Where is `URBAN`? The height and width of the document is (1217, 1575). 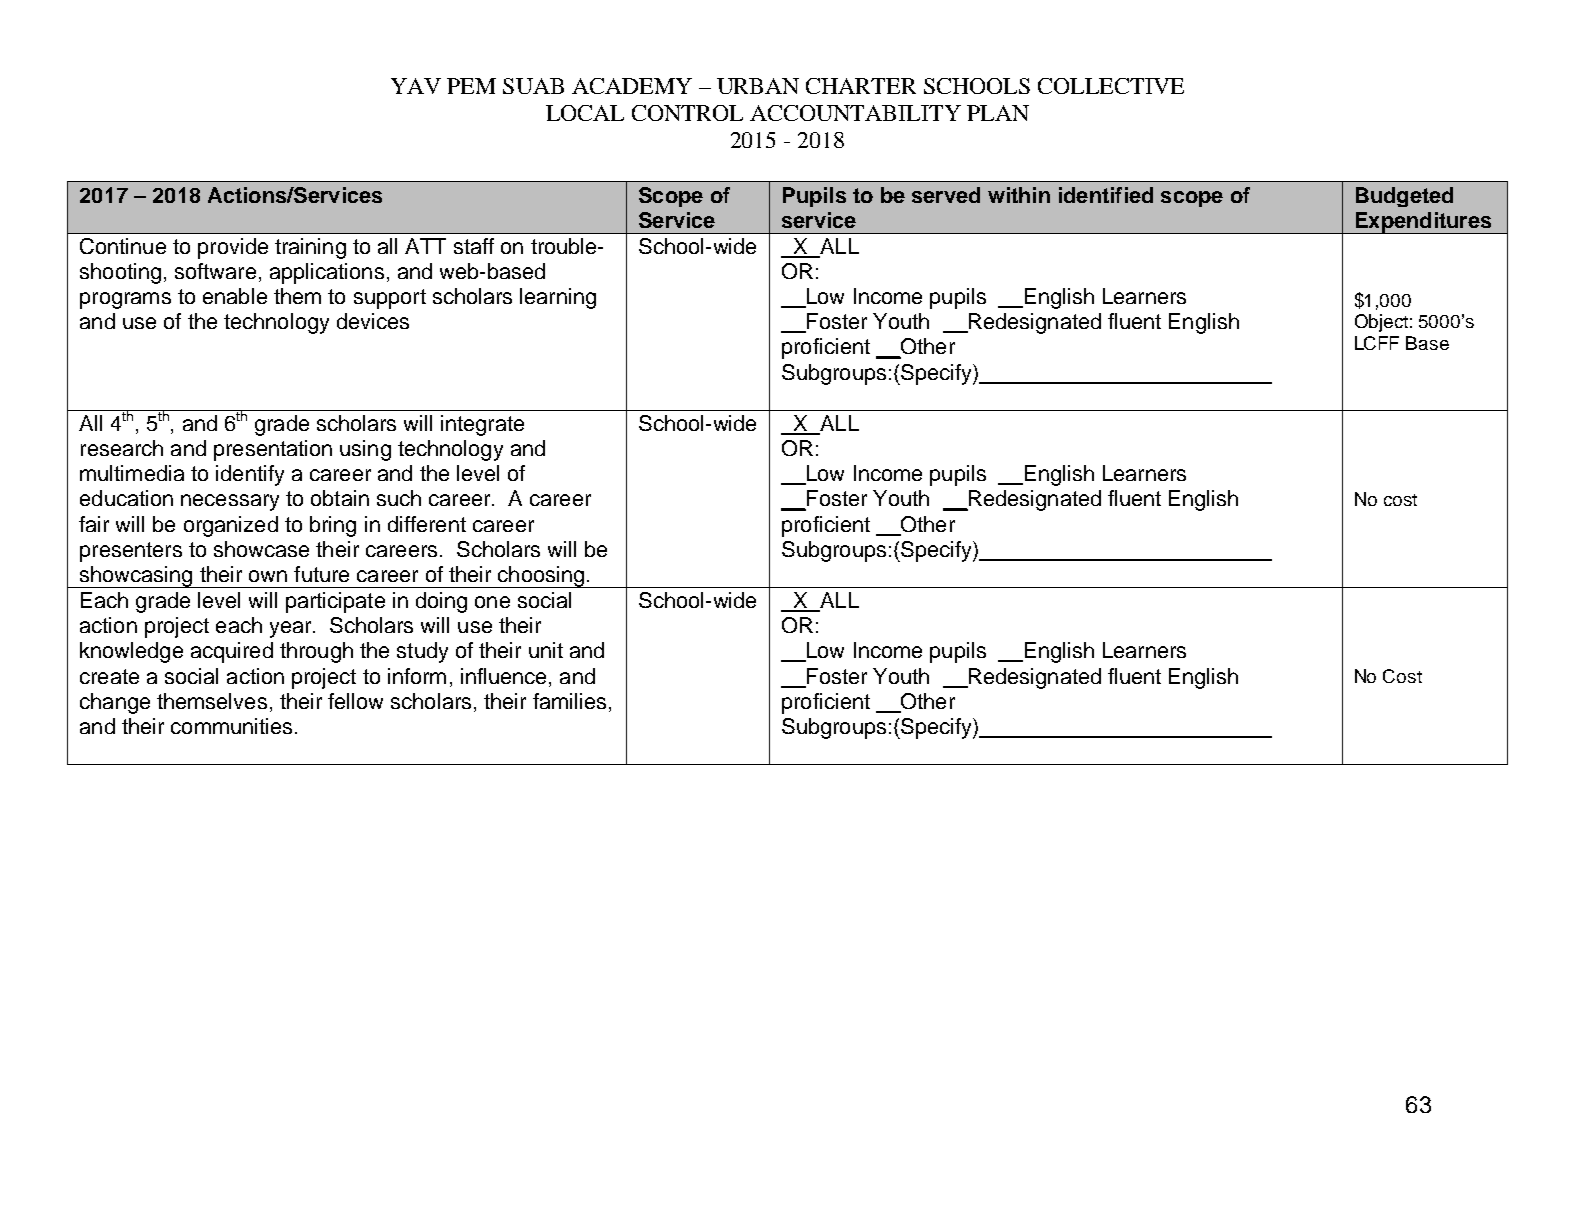 URBAN is located at coordinates (758, 86).
